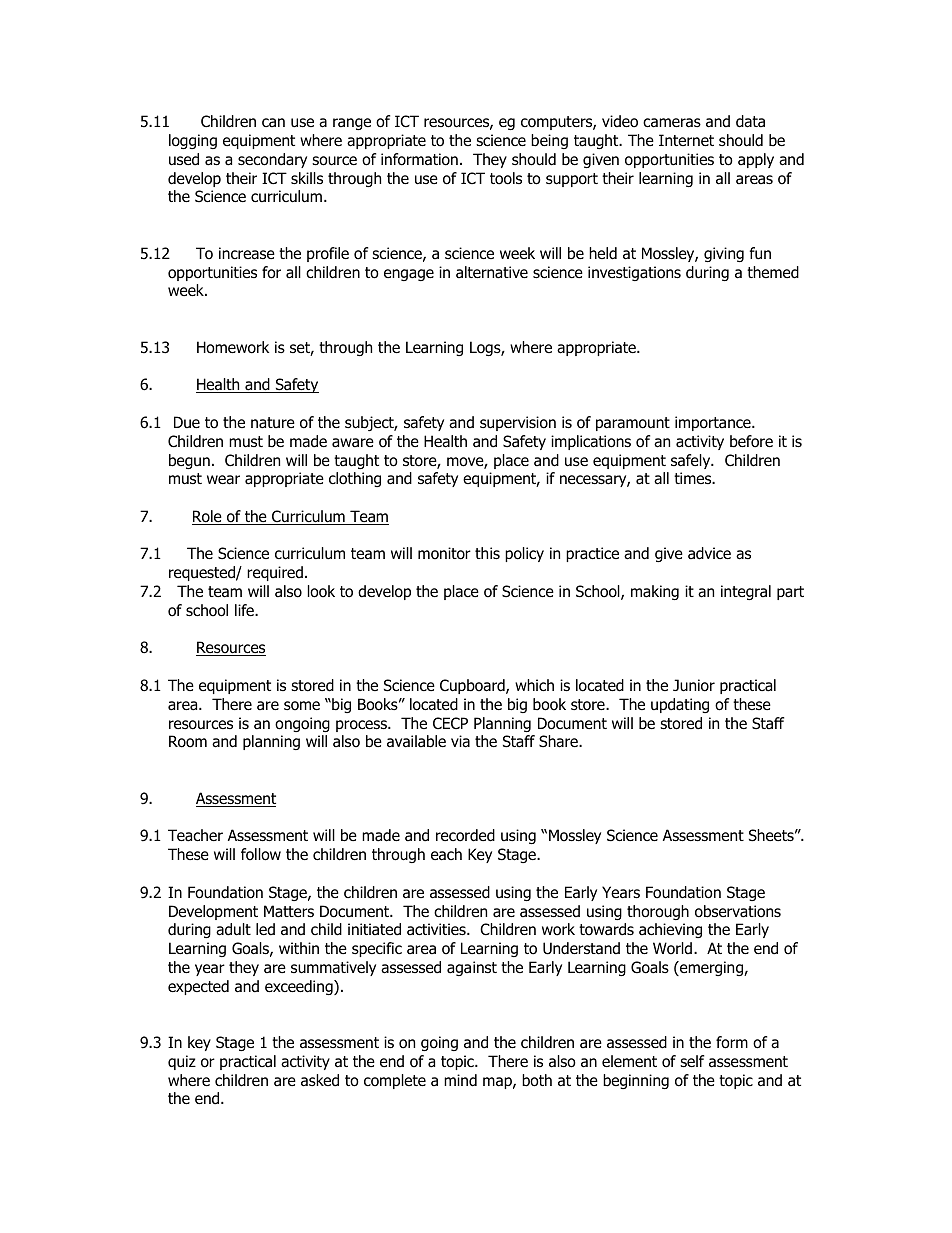 Image resolution: width=952 pixels, height=1233 pixels. I want to click on this, so click(487, 553).
